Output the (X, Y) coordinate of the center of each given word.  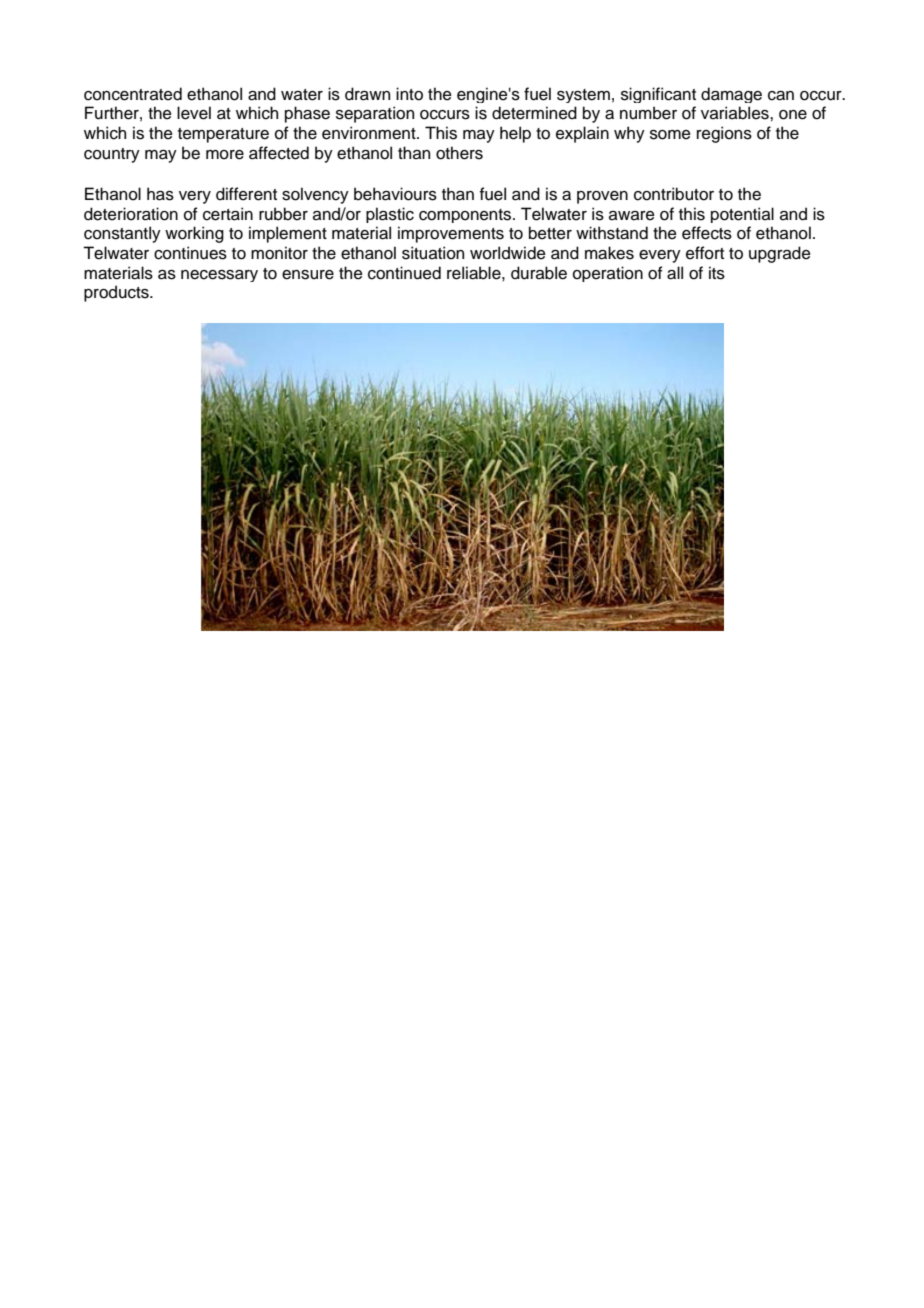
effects (707, 233)
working (194, 234)
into (409, 94)
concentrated (133, 94)
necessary (219, 276)
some (670, 135)
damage (731, 95)
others (459, 153)
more (225, 155)
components (466, 216)
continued (404, 273)
